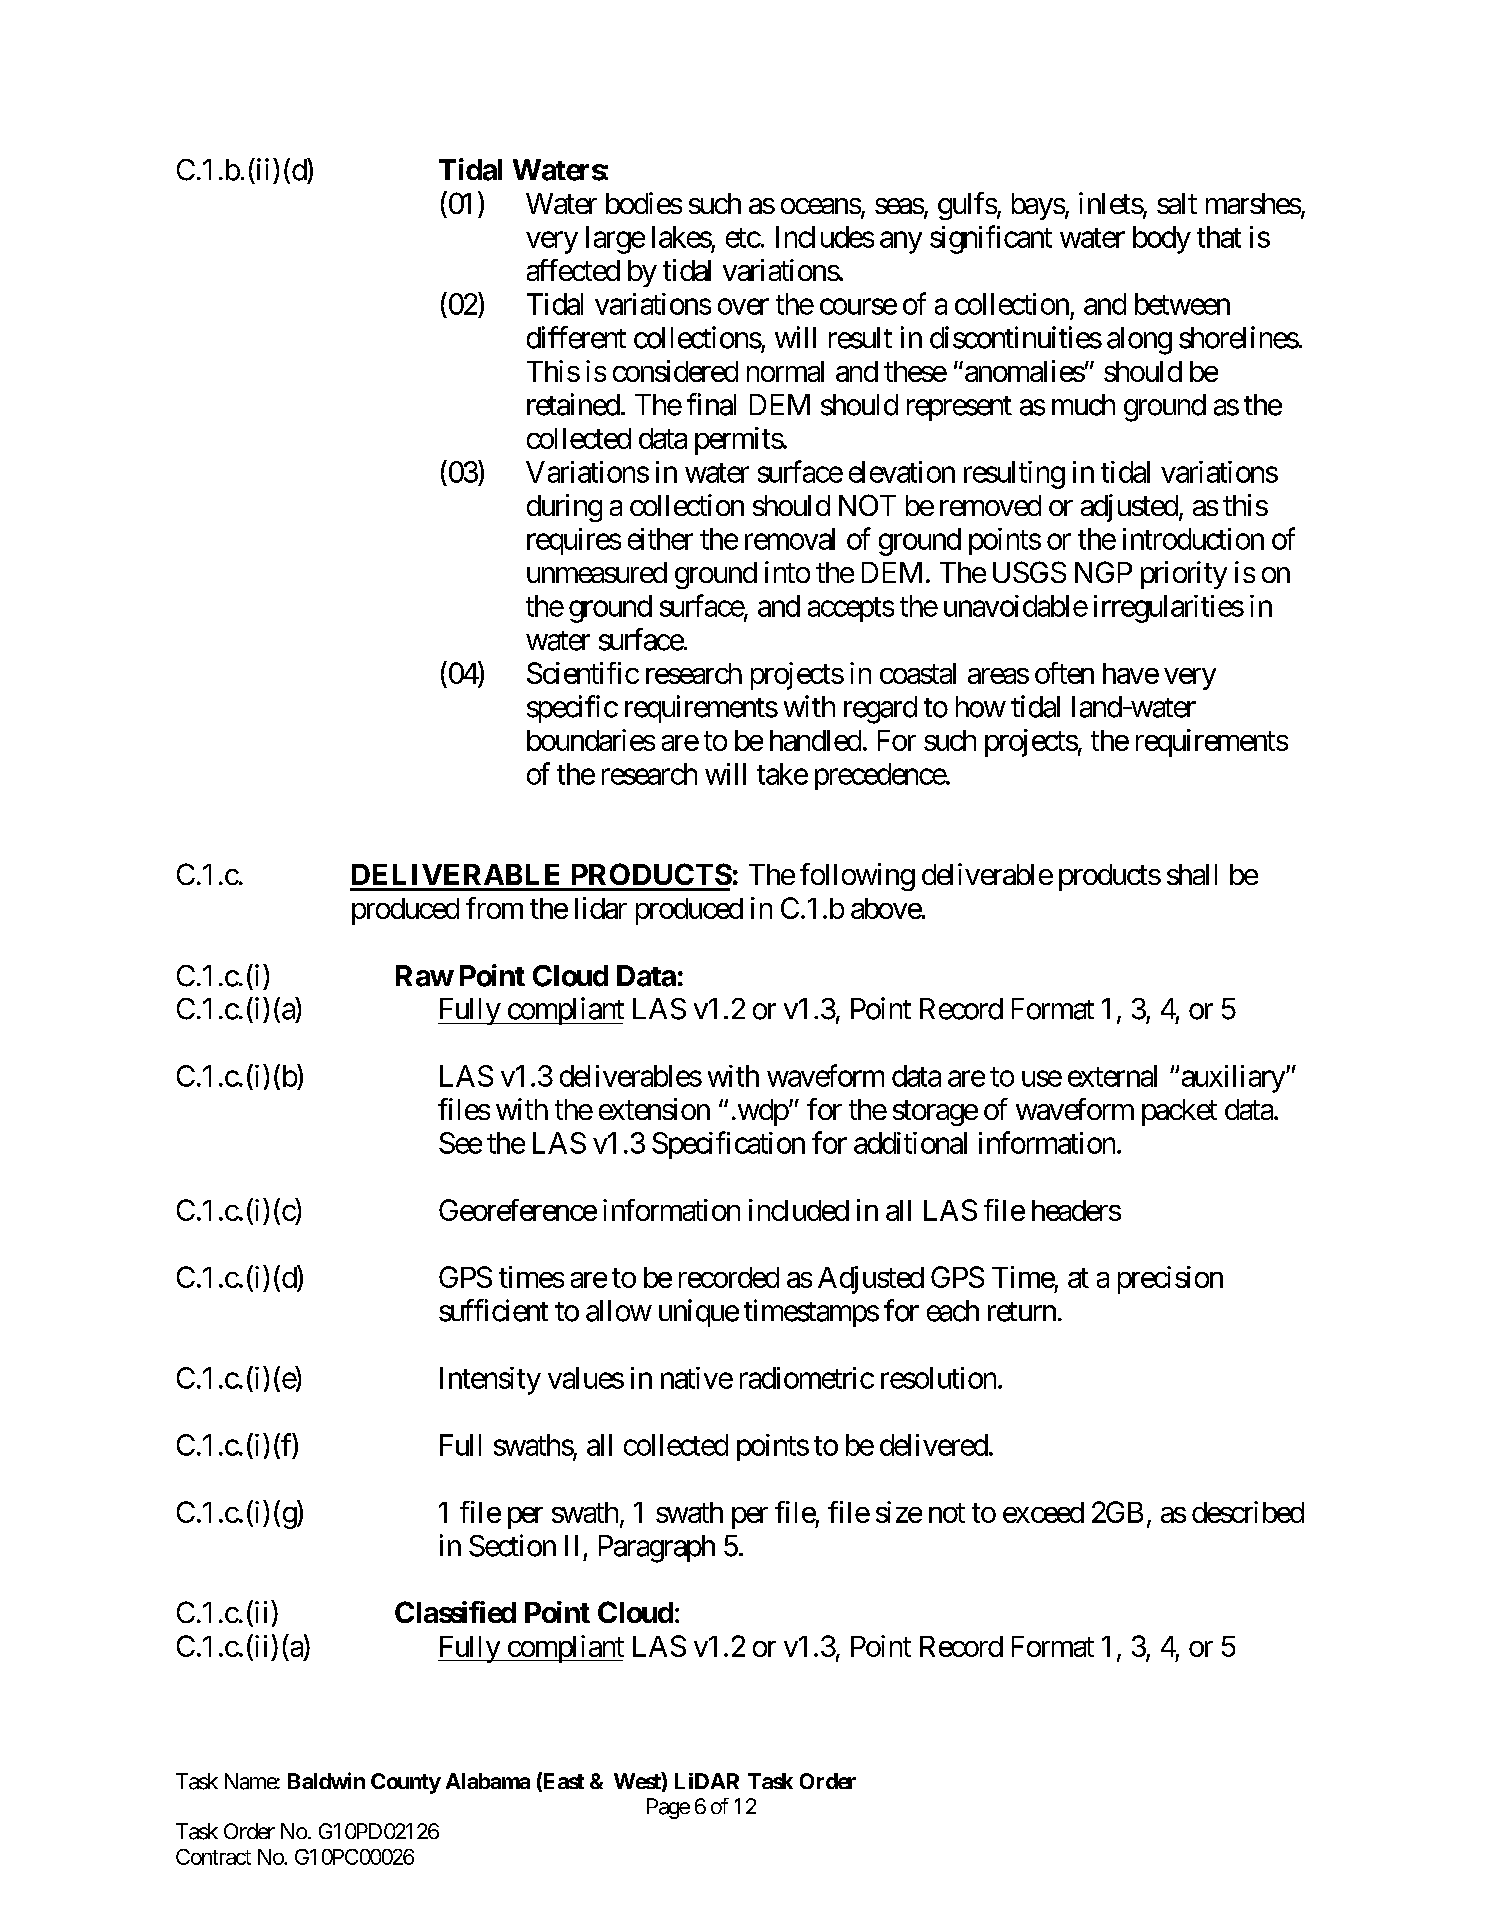  Describe the element at coordinates (573, 270) in the screenshot. I see `affected` at that location.
